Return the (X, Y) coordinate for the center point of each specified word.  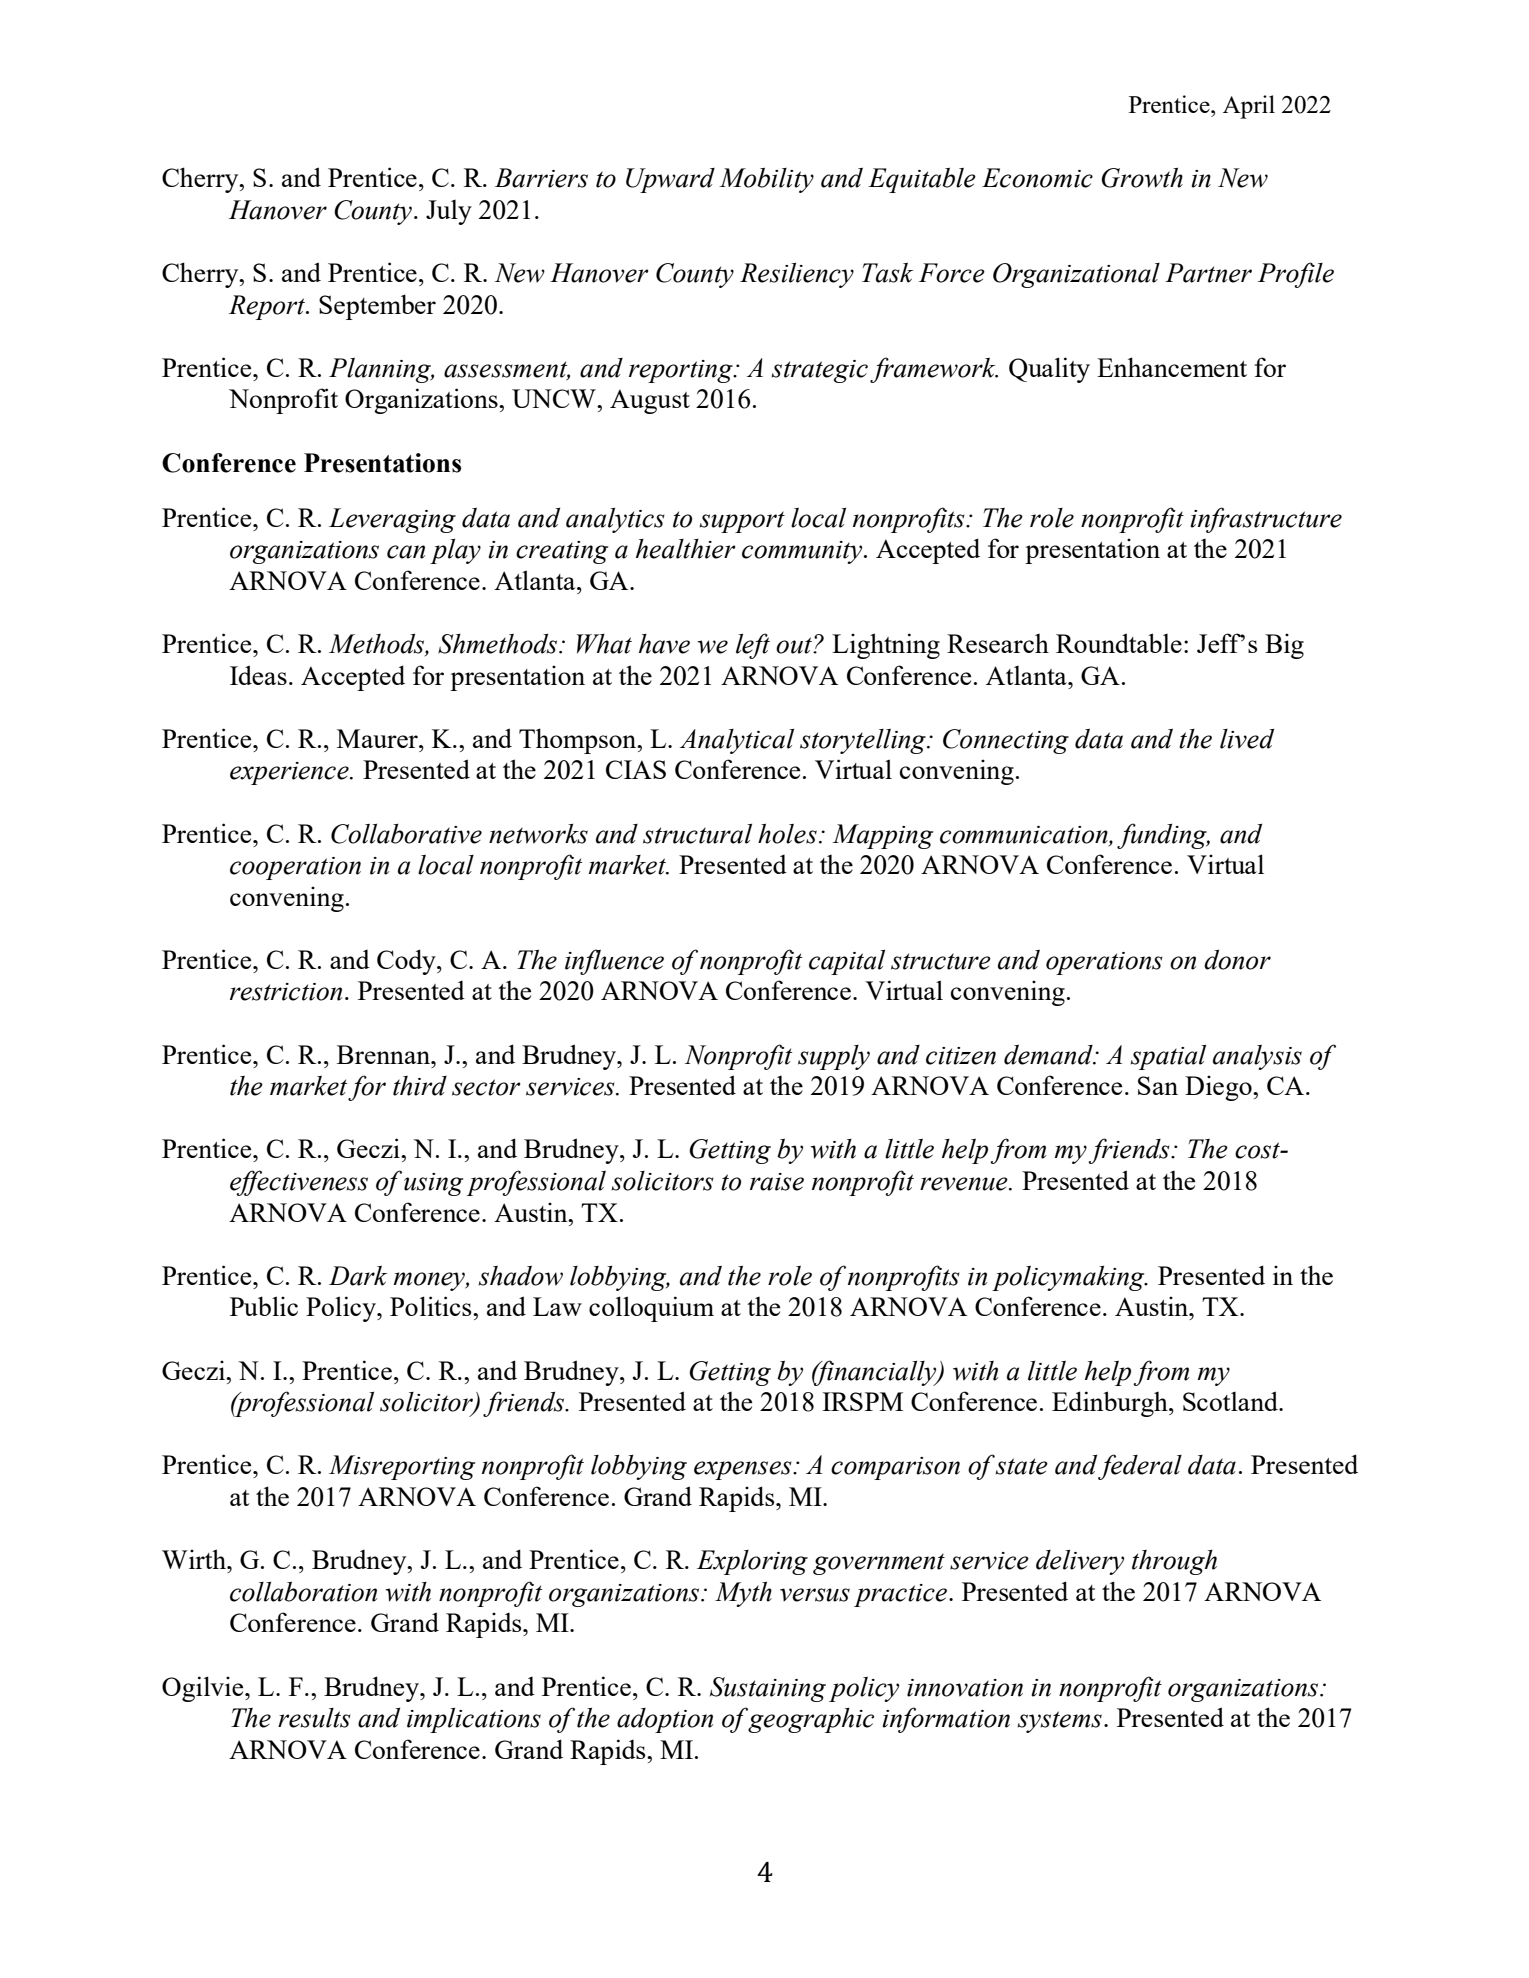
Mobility (766, 180)
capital (847, 962)
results (314, 1718)
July (449, 212)
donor (1237, 960)
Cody (407, 962)
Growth (1142, 177)
